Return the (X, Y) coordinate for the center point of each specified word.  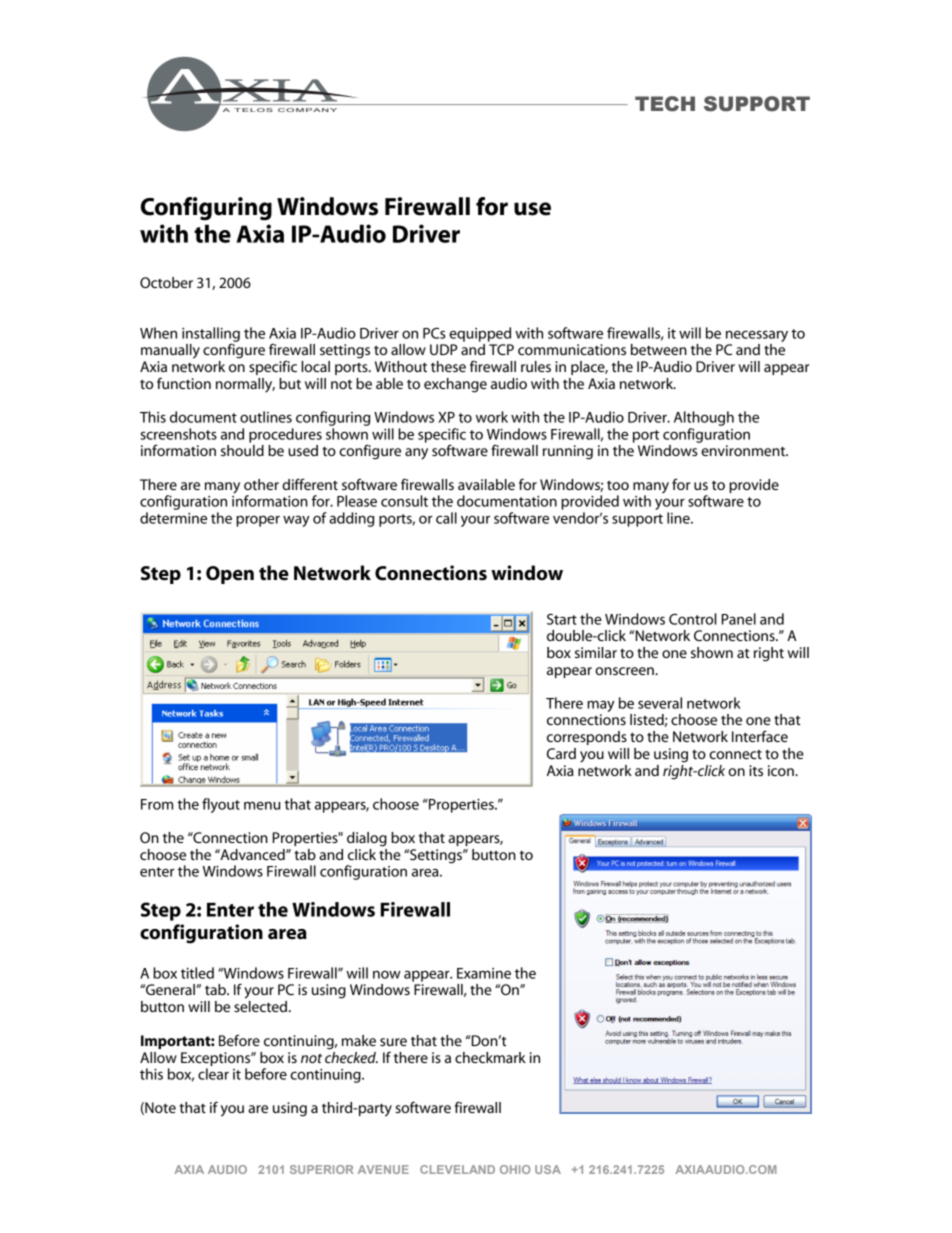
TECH (665, 104)
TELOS (253, 110)
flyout (221, 805)
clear (213, 1074)
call (446, 518)
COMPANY (307, 110)
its (756, 770)
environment (744, 450)
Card (561, 753)
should (242, 450)
